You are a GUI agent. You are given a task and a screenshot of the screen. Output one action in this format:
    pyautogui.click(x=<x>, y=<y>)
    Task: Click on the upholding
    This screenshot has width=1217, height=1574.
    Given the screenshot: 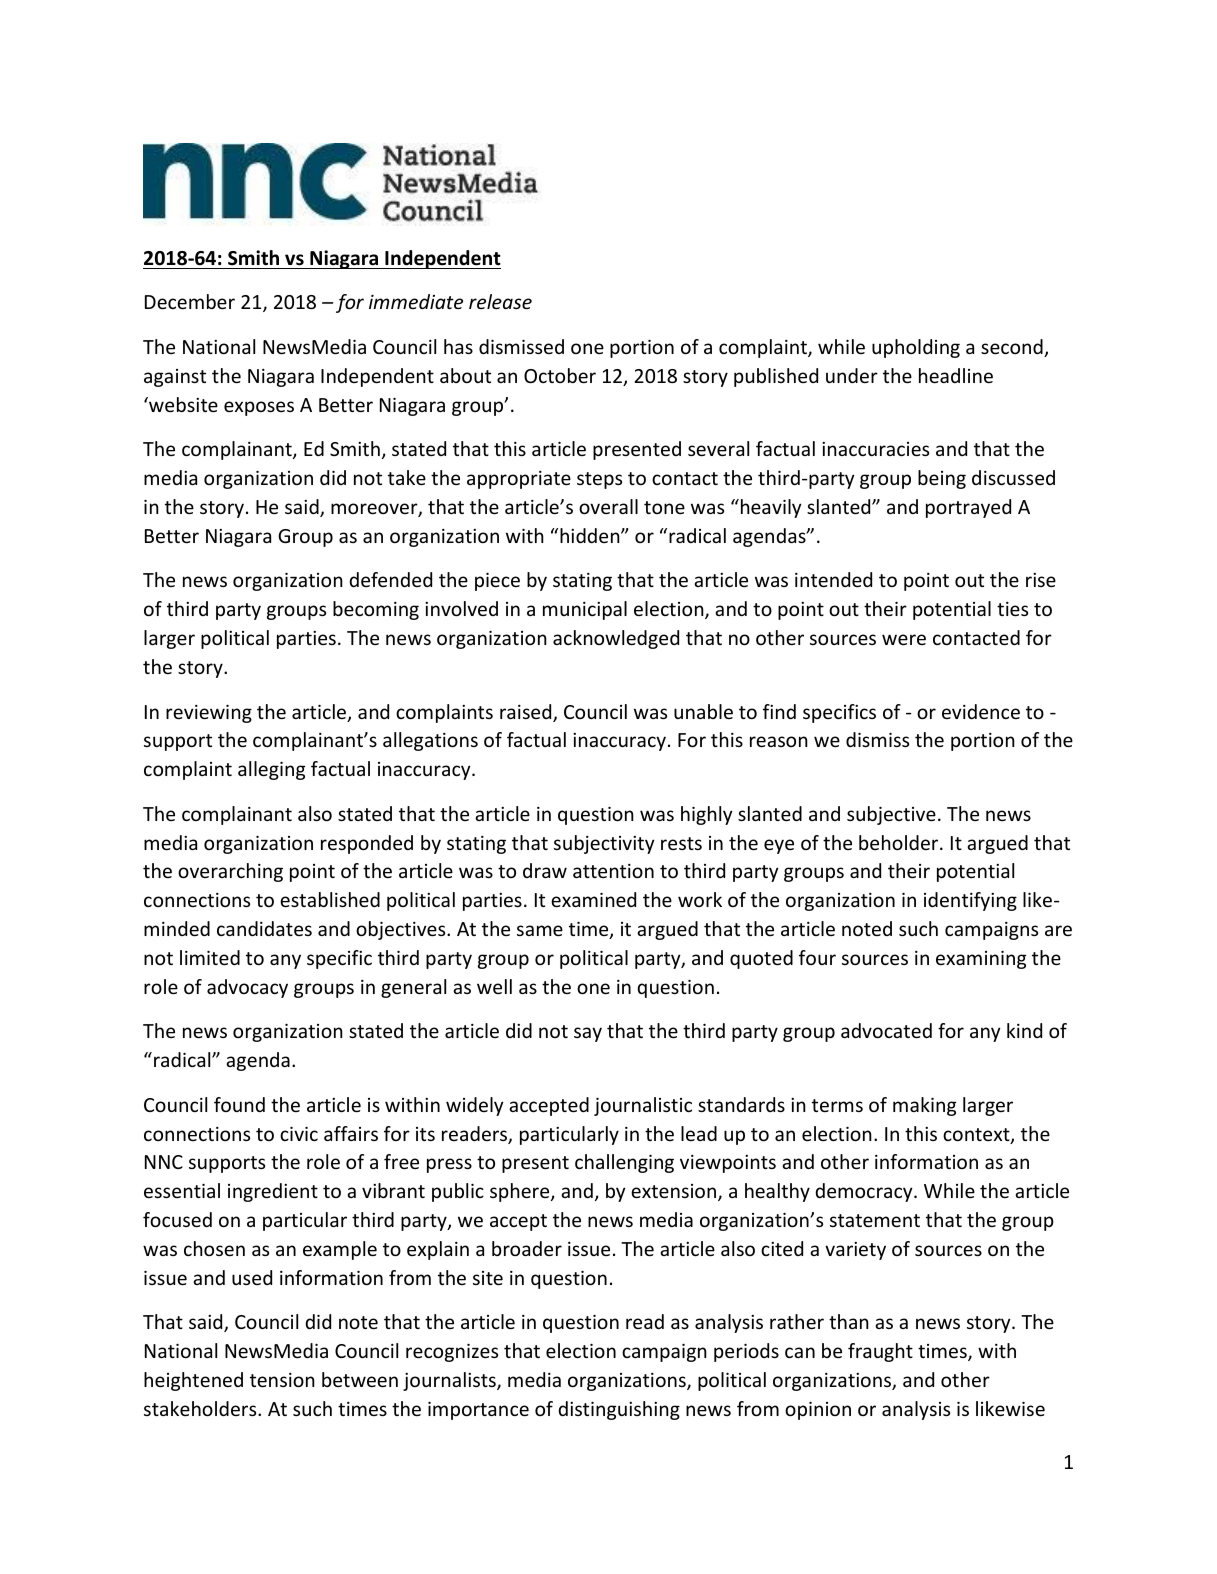 What is the action you would take?
    pyautogui.click(x=916, y=348)
